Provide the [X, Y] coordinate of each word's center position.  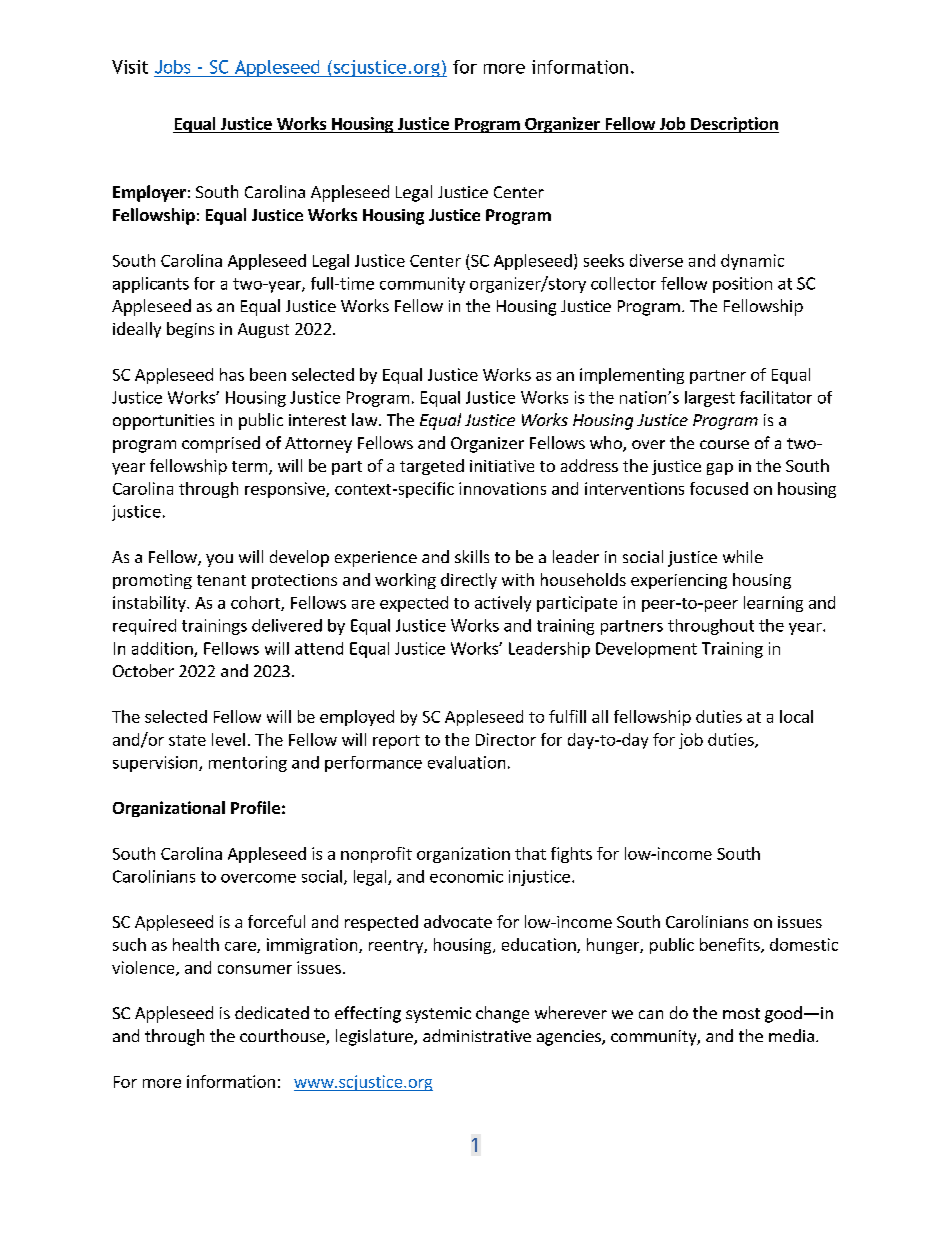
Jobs [172, 67]
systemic [438, 1015]
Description [734, 125]
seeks [604, 260]
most [741, 1013]
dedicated [272, 1012]
